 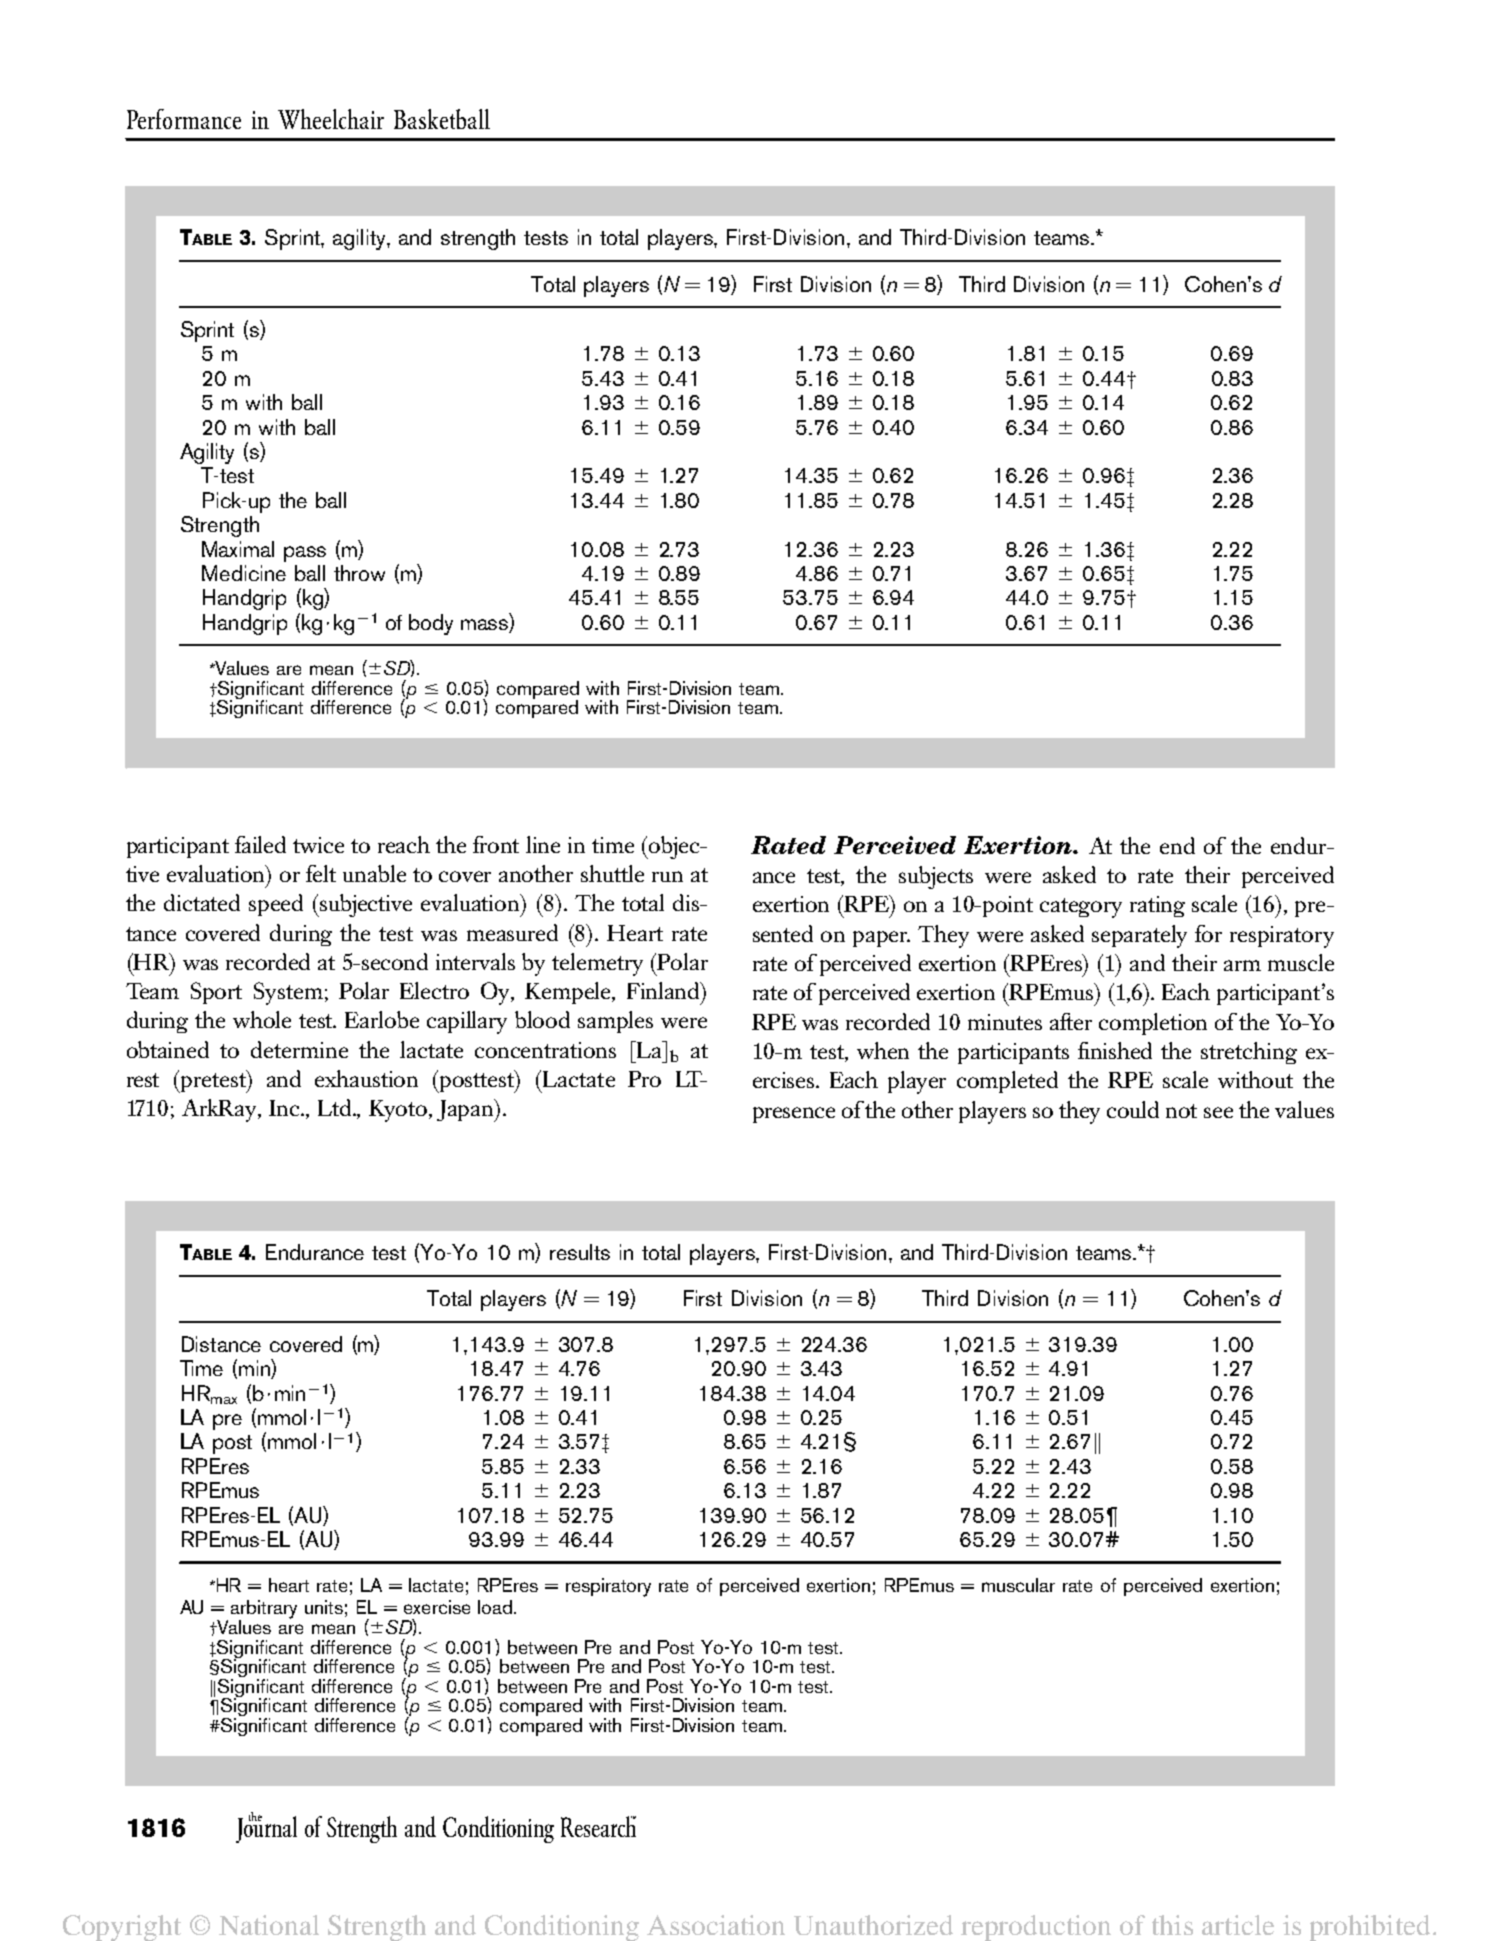 I want to click on body, so click(x=431, y=624).
